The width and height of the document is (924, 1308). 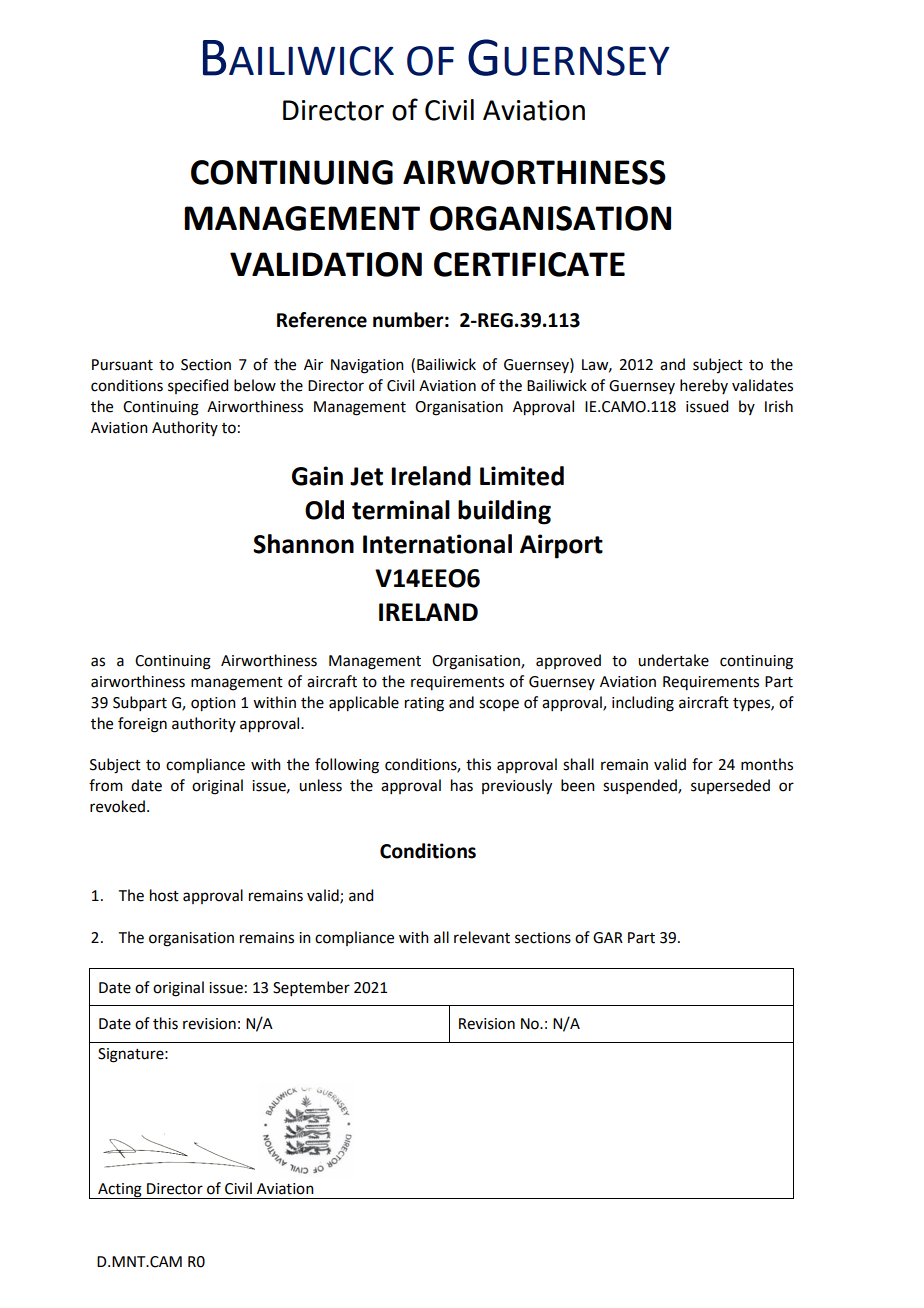 What do you see at coordinates (730, 786) in the document?
I see `superseded` at bounding box center [730, 786].
